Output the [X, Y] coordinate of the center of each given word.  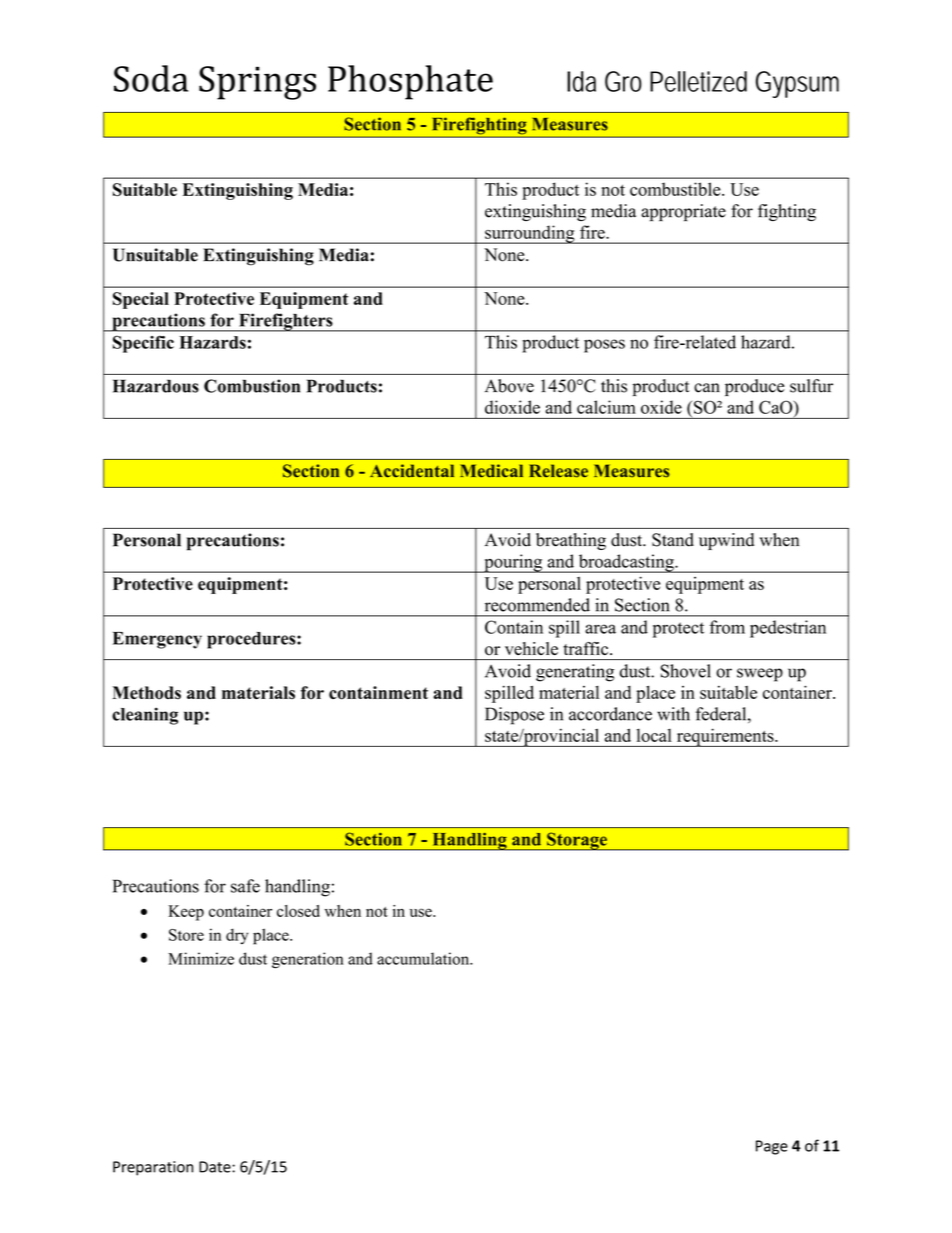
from [727, 627]
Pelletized [698, 81]
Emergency [157, 640]
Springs [257, 83]
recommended [537, 605]
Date [216, 1167]
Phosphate [410, 82]
